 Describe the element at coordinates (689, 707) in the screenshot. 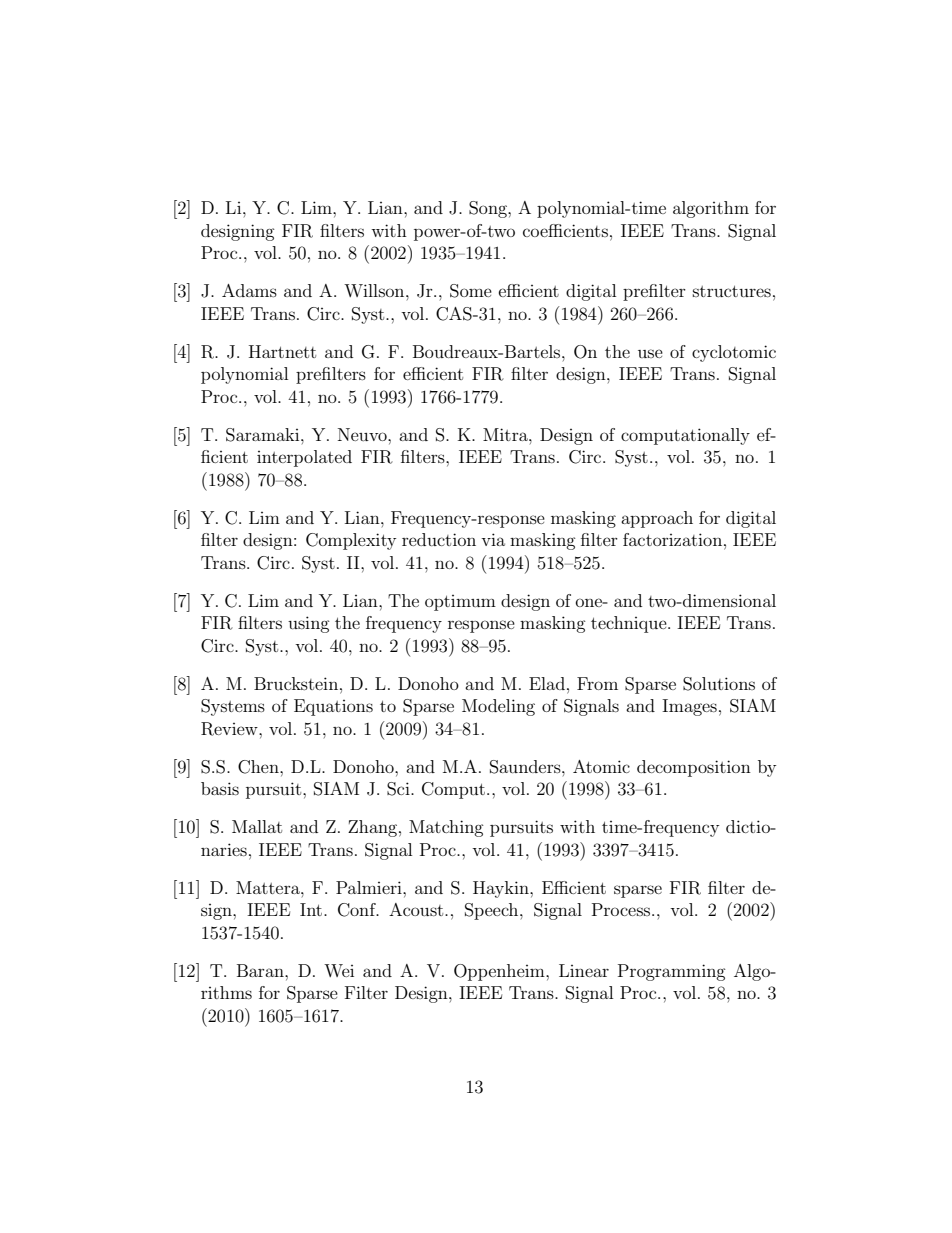

I see `Images` at that location.
